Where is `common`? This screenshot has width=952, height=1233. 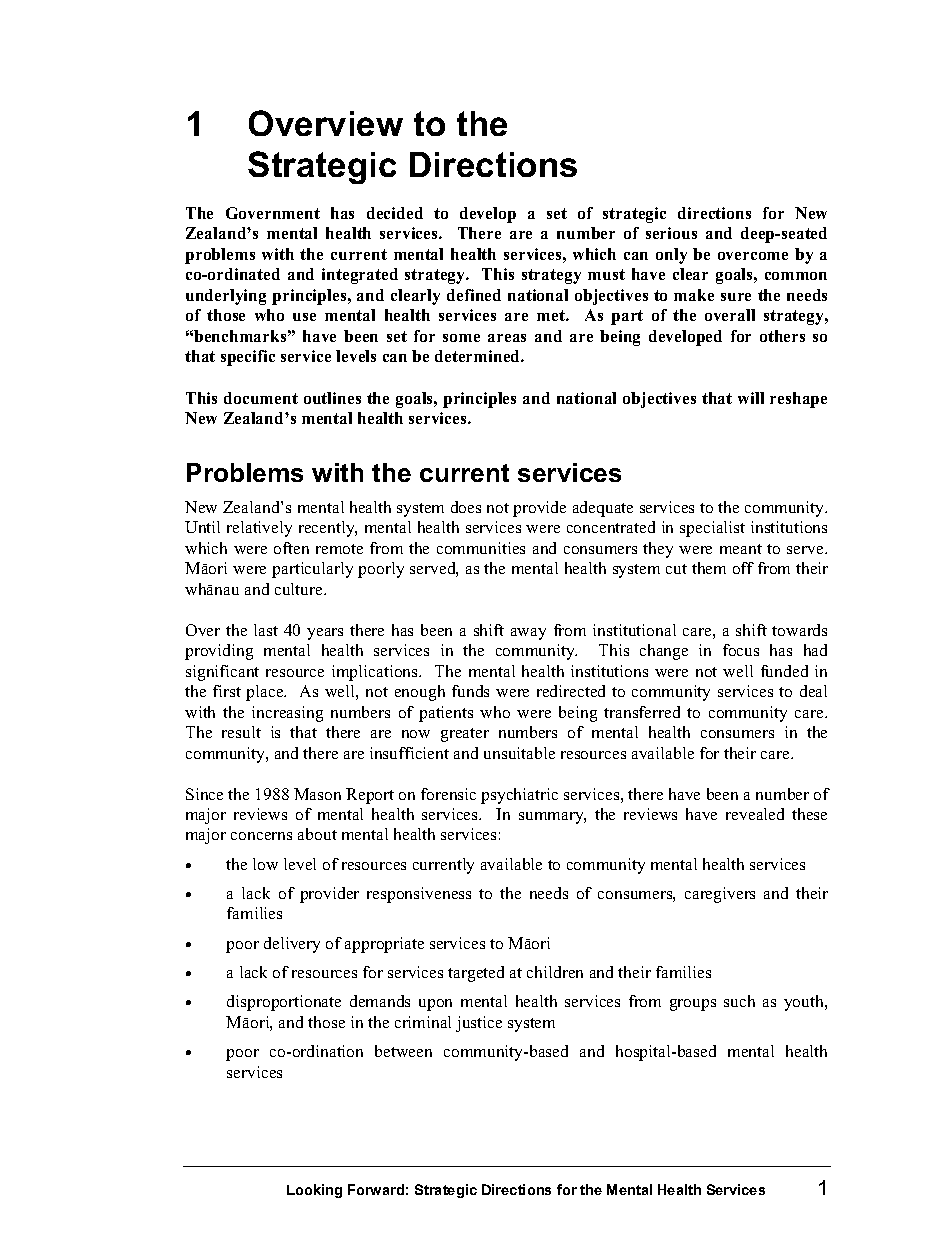
common is located at coordinates (796, 276).
